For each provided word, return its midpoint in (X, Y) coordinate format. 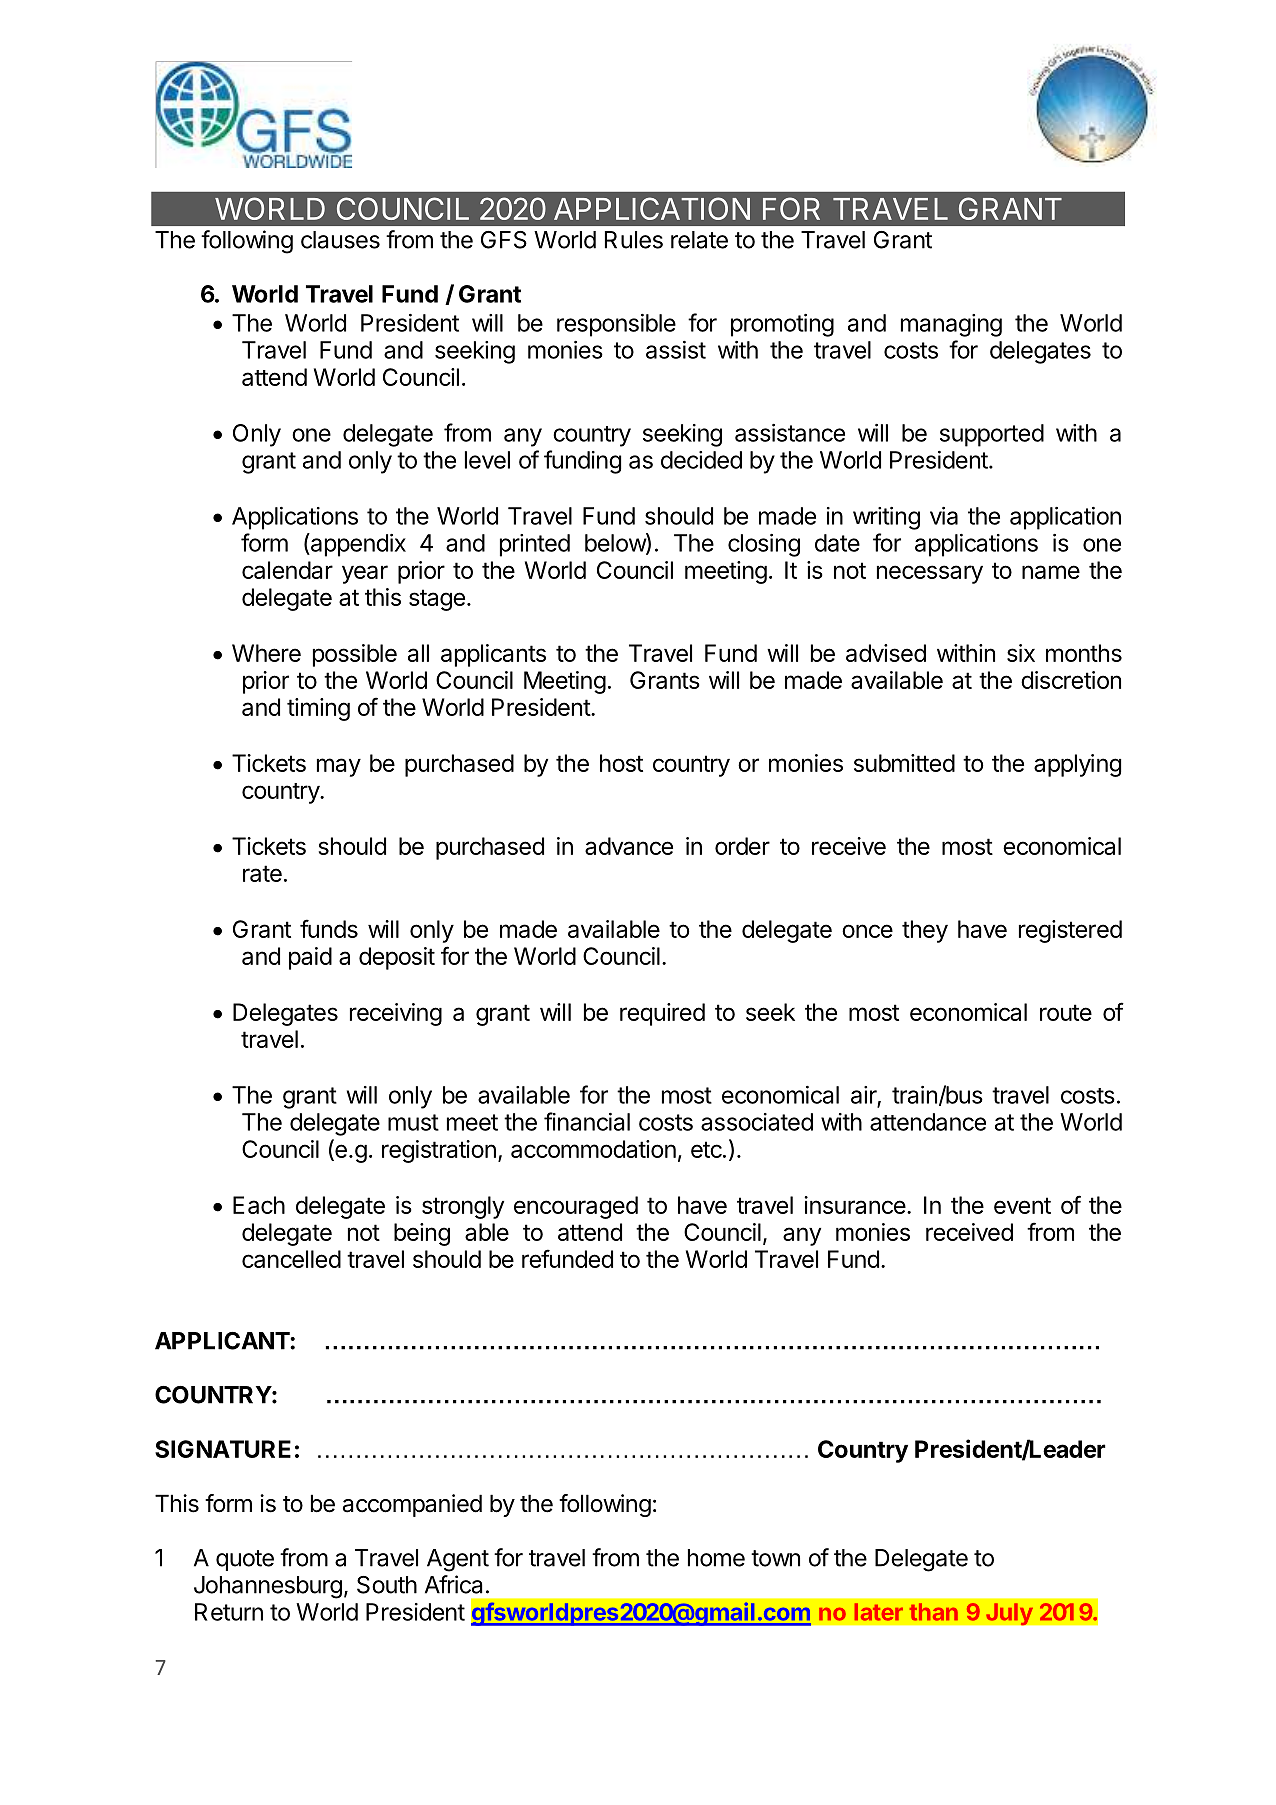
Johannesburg (268, 1587)
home (716, 1558)
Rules (634, 240)
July (1009, 1614)
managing (951, 325)
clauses (340, 240)
